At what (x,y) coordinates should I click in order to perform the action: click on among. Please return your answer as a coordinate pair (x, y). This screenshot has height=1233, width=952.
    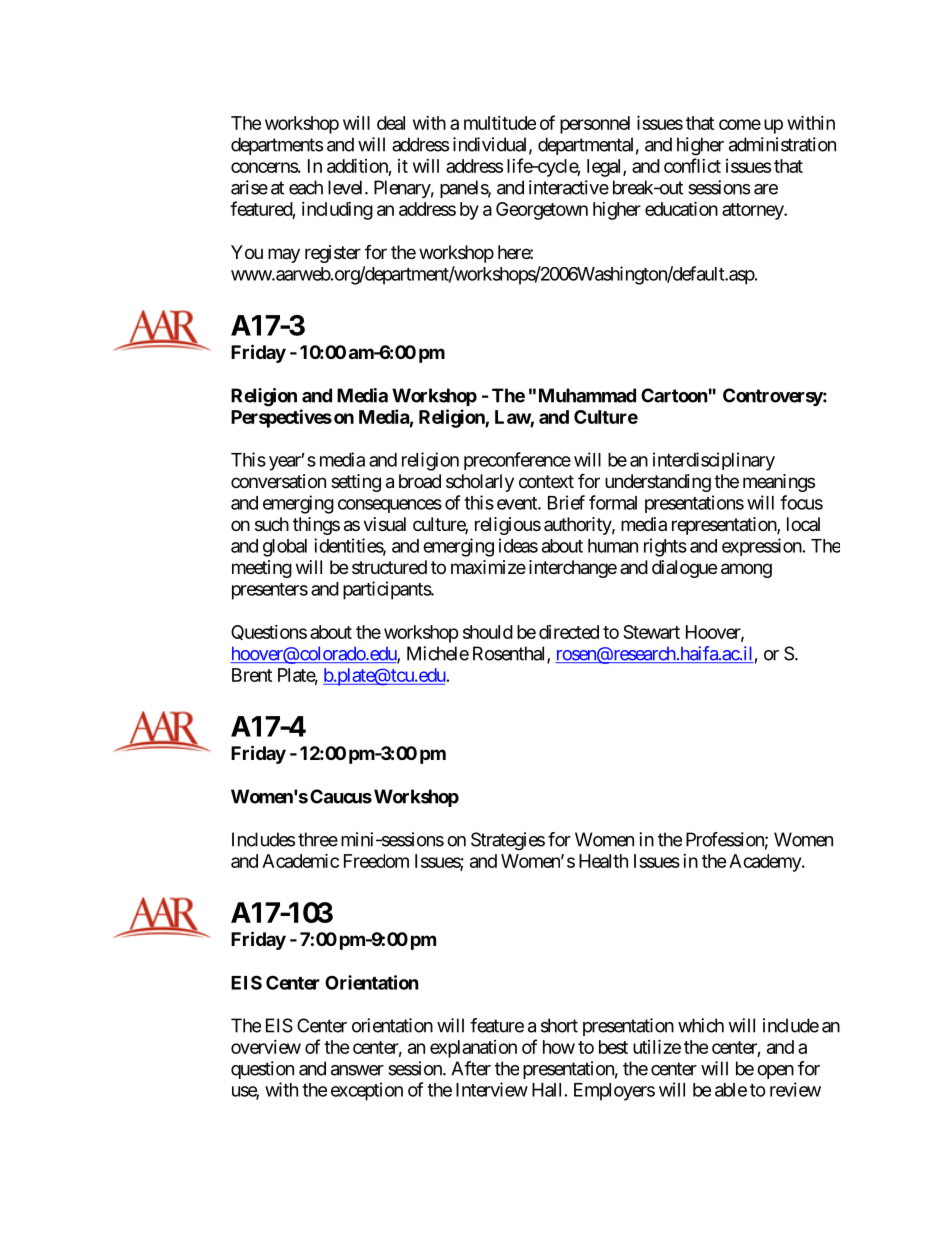
    Looking at the image, I should click on (746, 570).
